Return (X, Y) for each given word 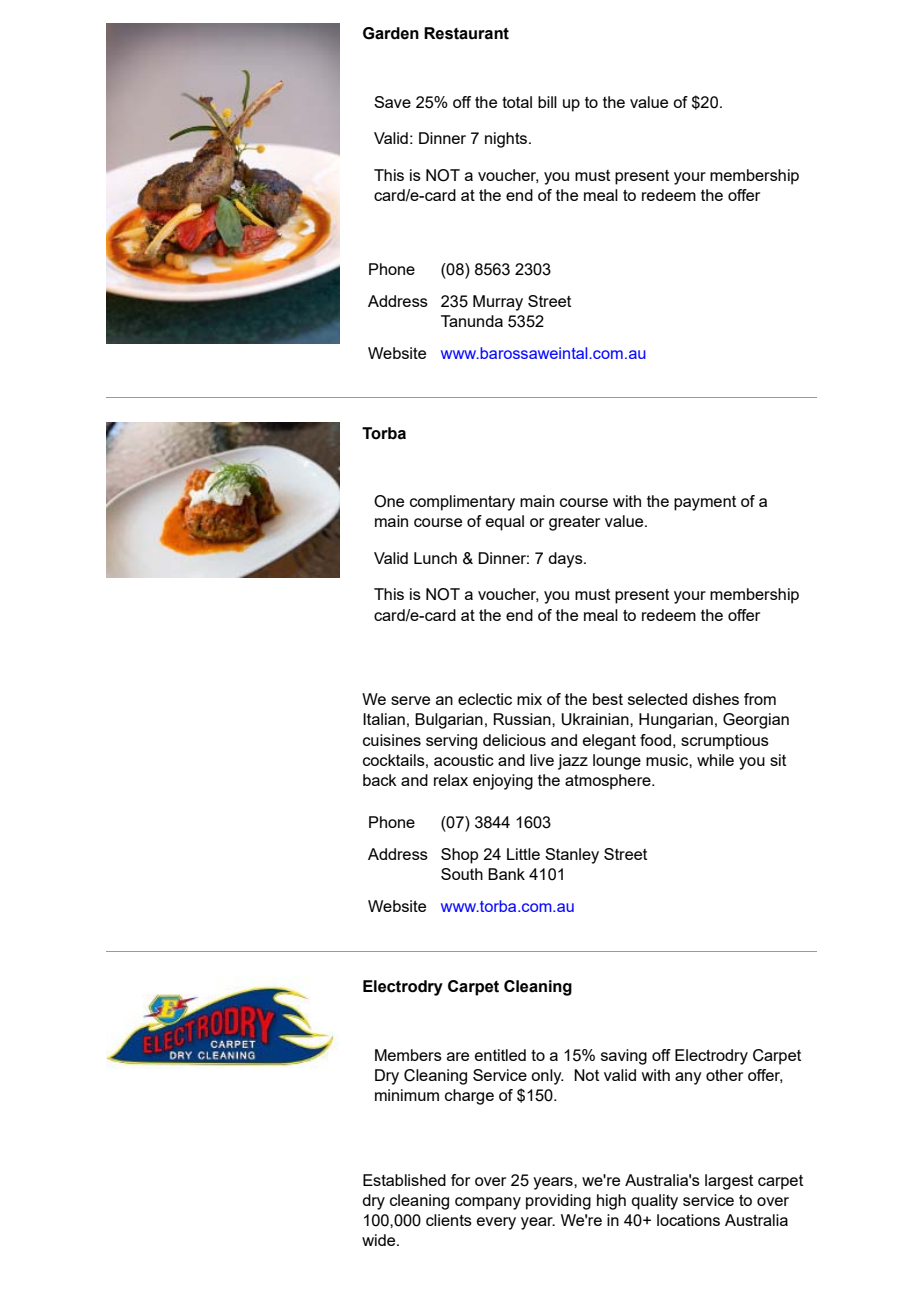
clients (449, 1220)
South (462, 874)
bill (547, 102)
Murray (498, 303)
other (724, 1075)
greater (574, 523)
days (566, 560)
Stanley (572, 856)
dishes (715, 699)
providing (558, 1202)
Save (392, 102)
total (517, 102)
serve (410, 700)
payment (705, 503)
